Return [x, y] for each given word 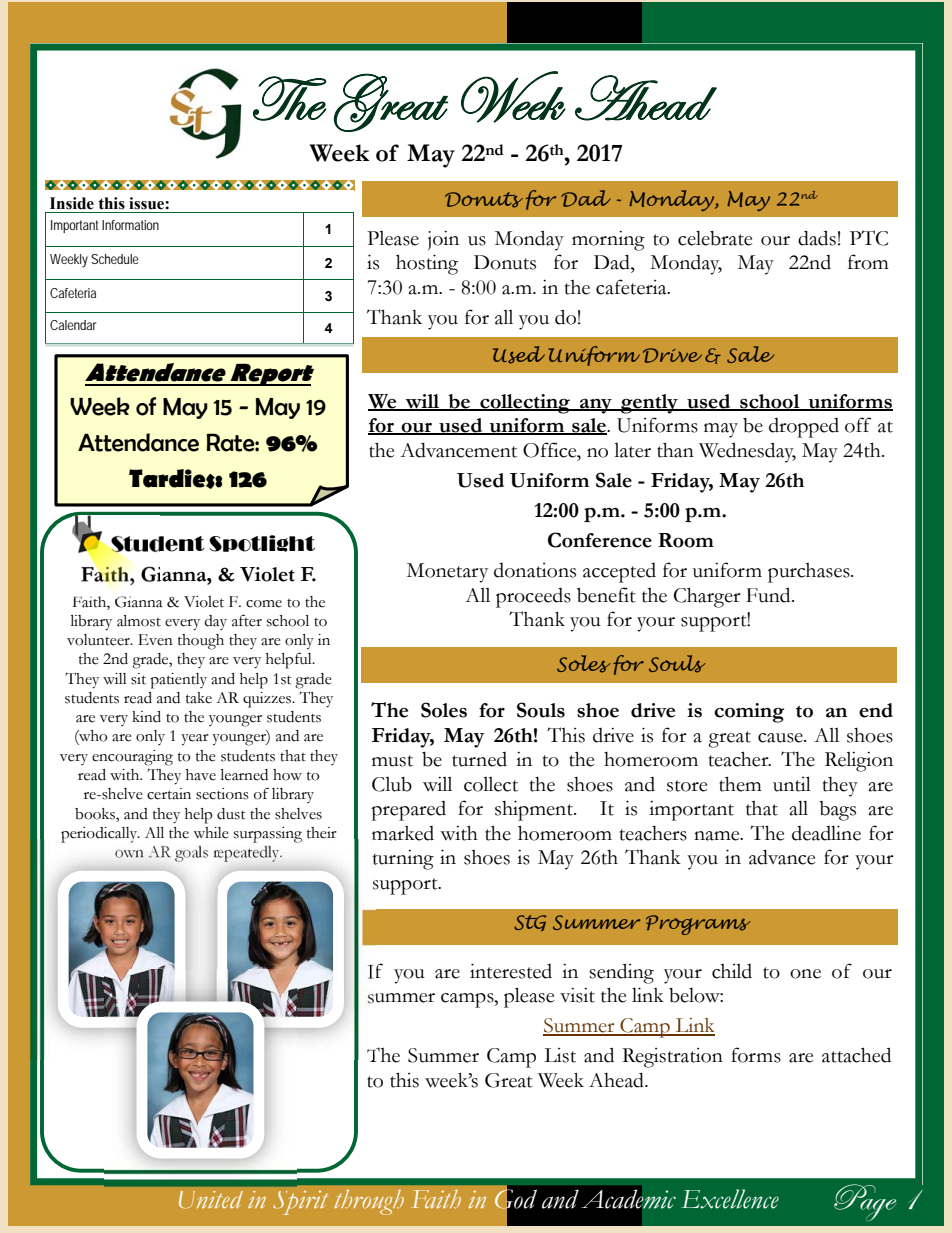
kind [146, 717]
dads [817, 238]
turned [479, 759]
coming [749, 713]
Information [130, 225]
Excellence [730, 1199]
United [210, 1200]
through [369, 1202]
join [443, 240]
